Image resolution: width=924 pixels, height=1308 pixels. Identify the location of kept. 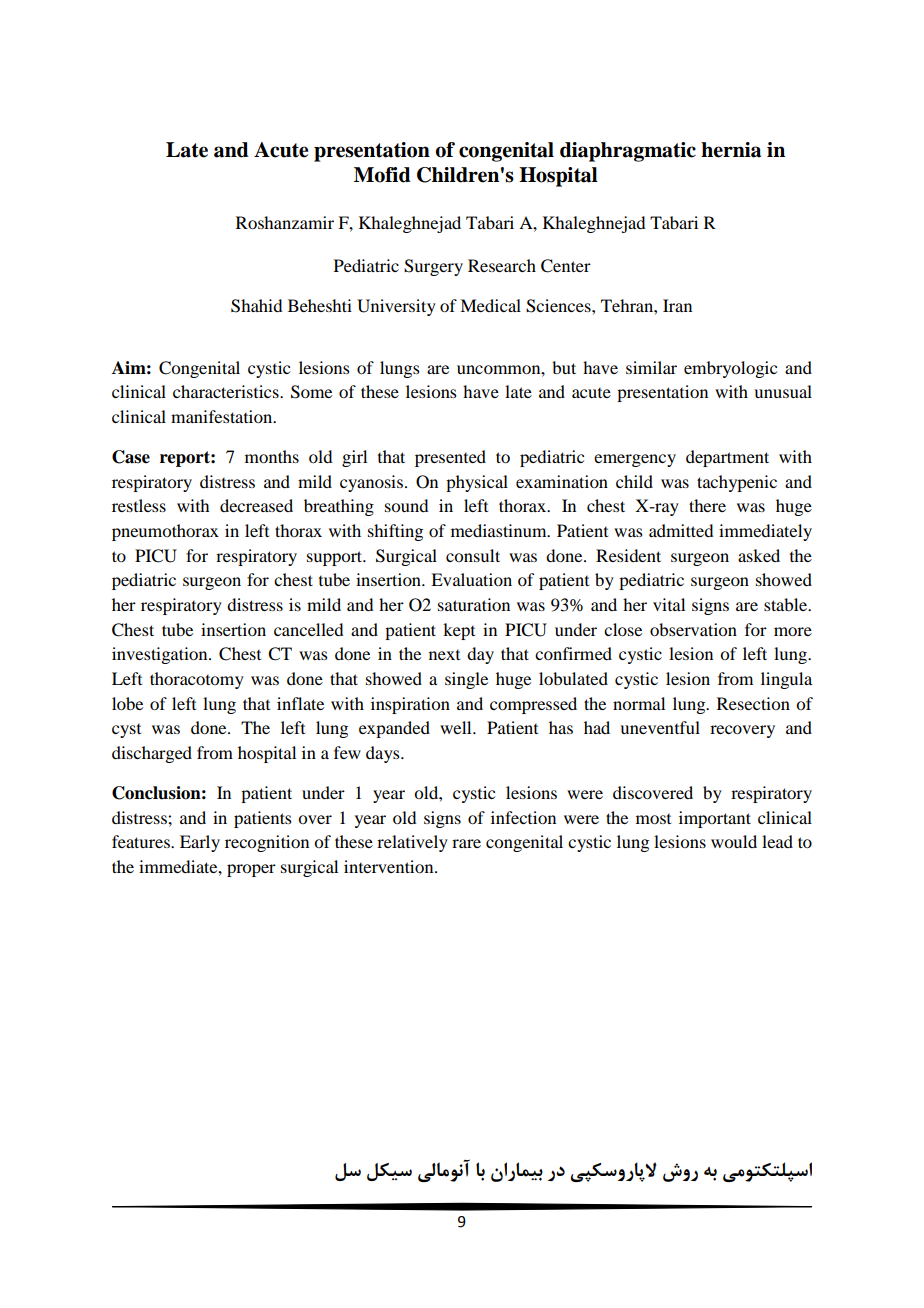
(459, 631).
